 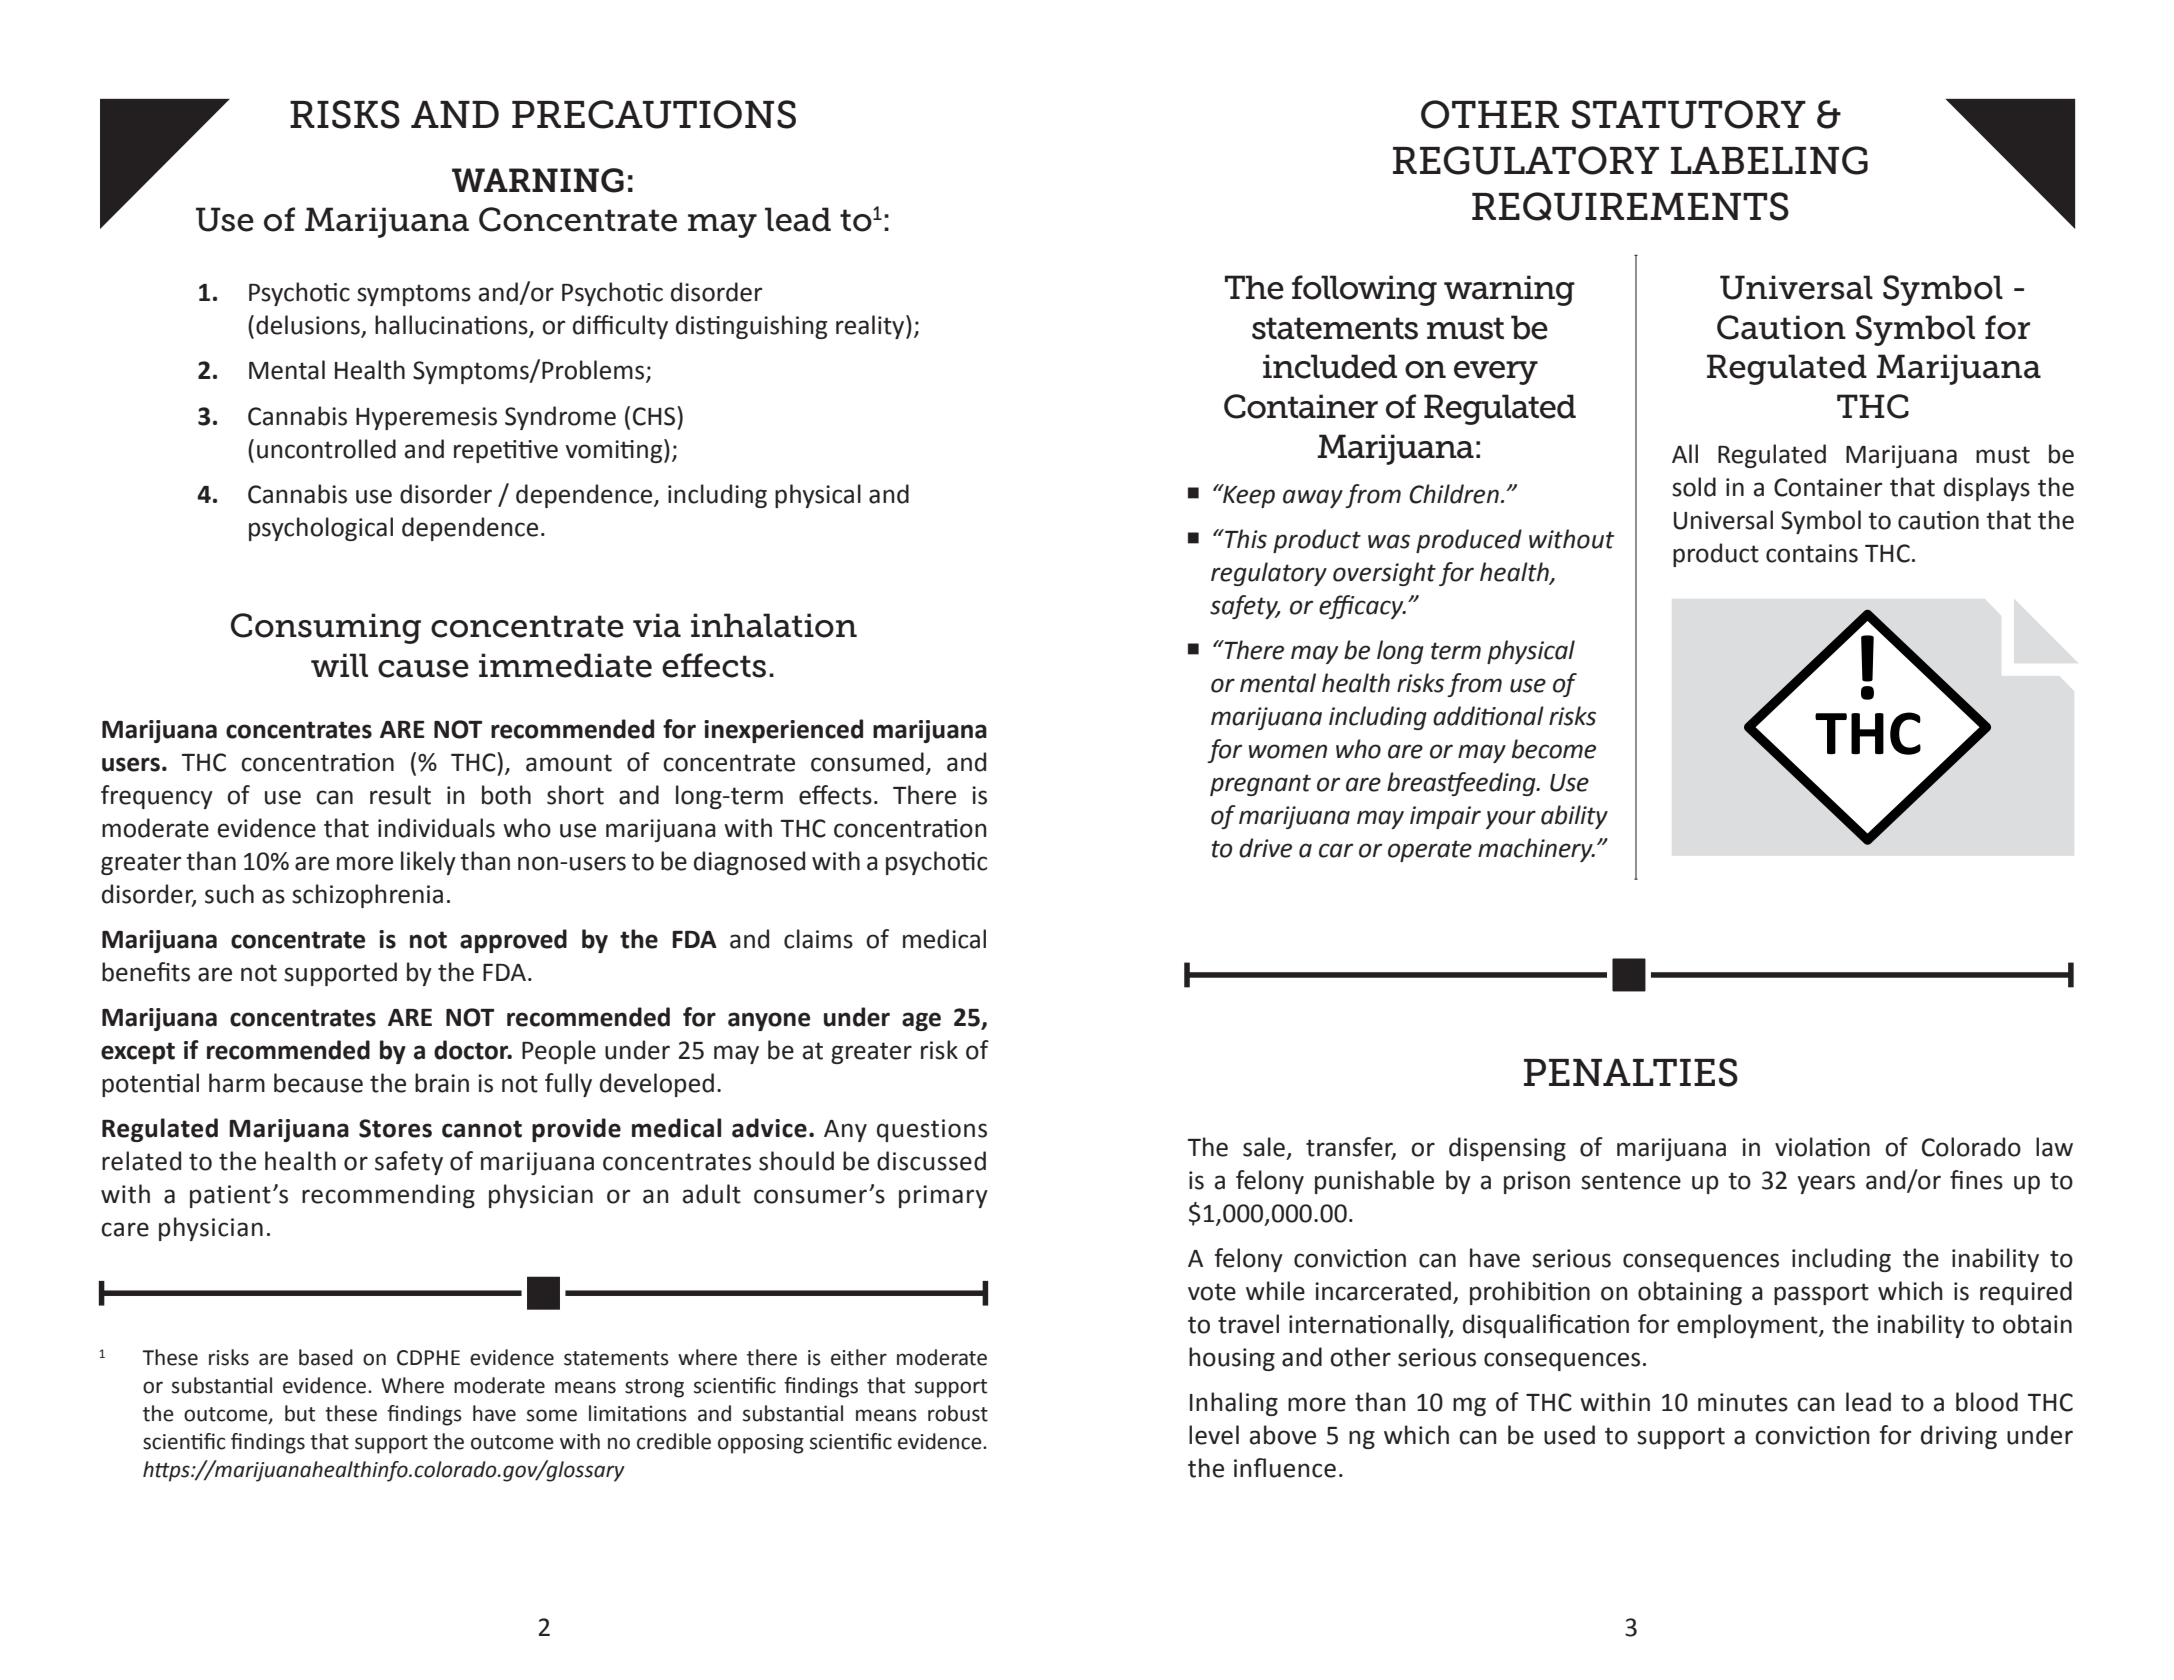 I want to click on contains, so click(x=1812, y=553).
